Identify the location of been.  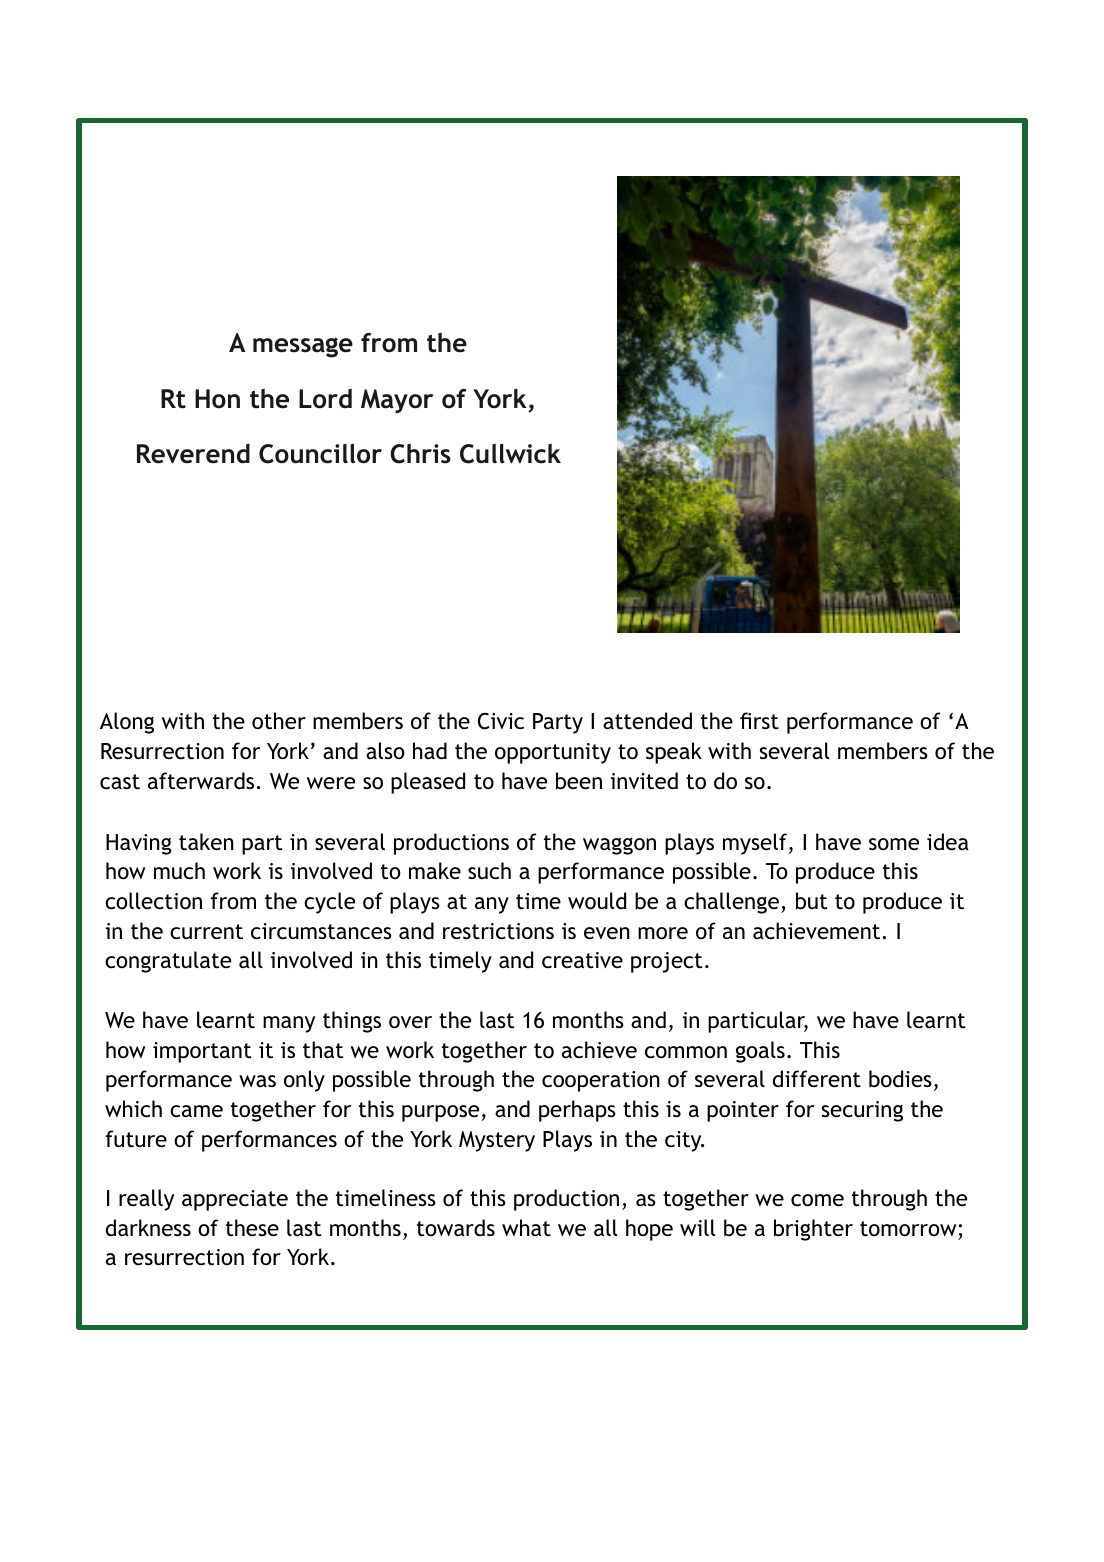
(579, 781).
